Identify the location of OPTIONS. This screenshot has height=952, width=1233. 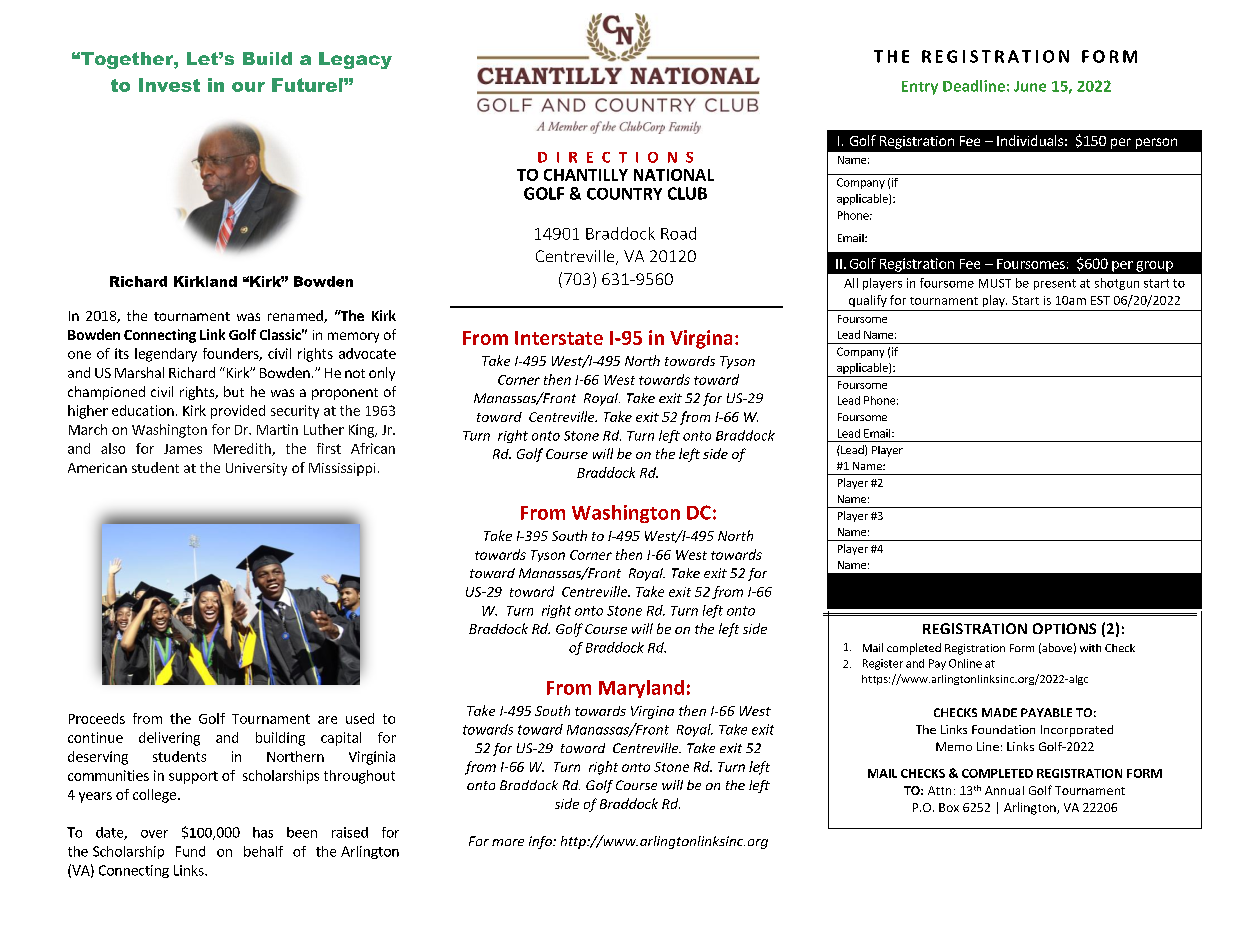
(1064, 628).
